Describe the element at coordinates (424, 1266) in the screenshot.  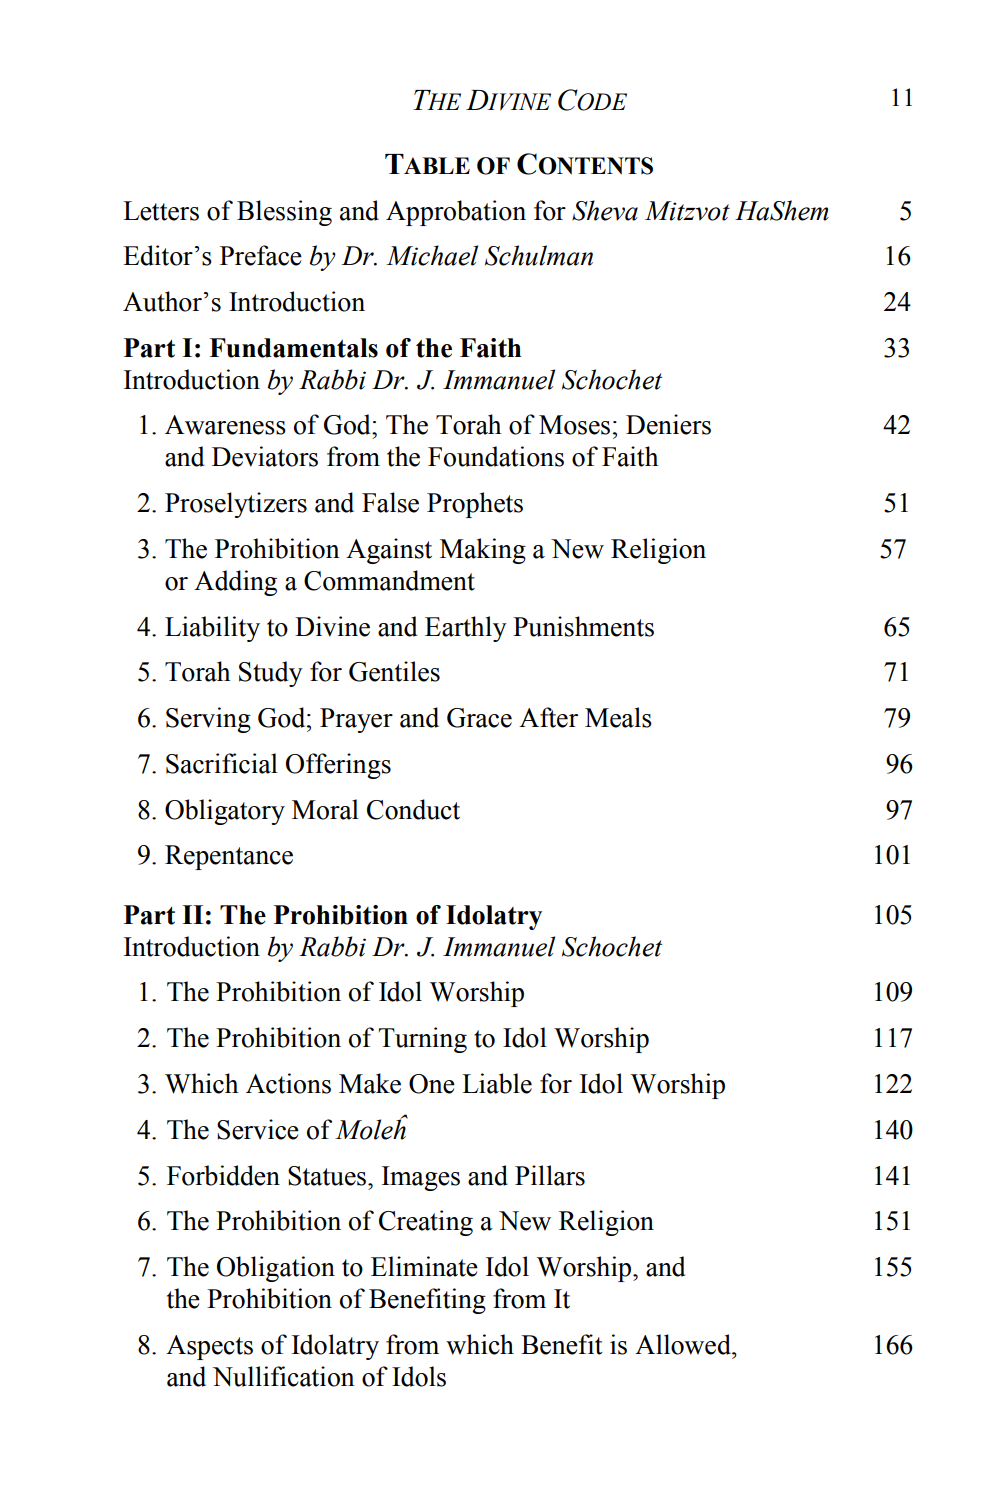
I see `Eliminate` at that location.
